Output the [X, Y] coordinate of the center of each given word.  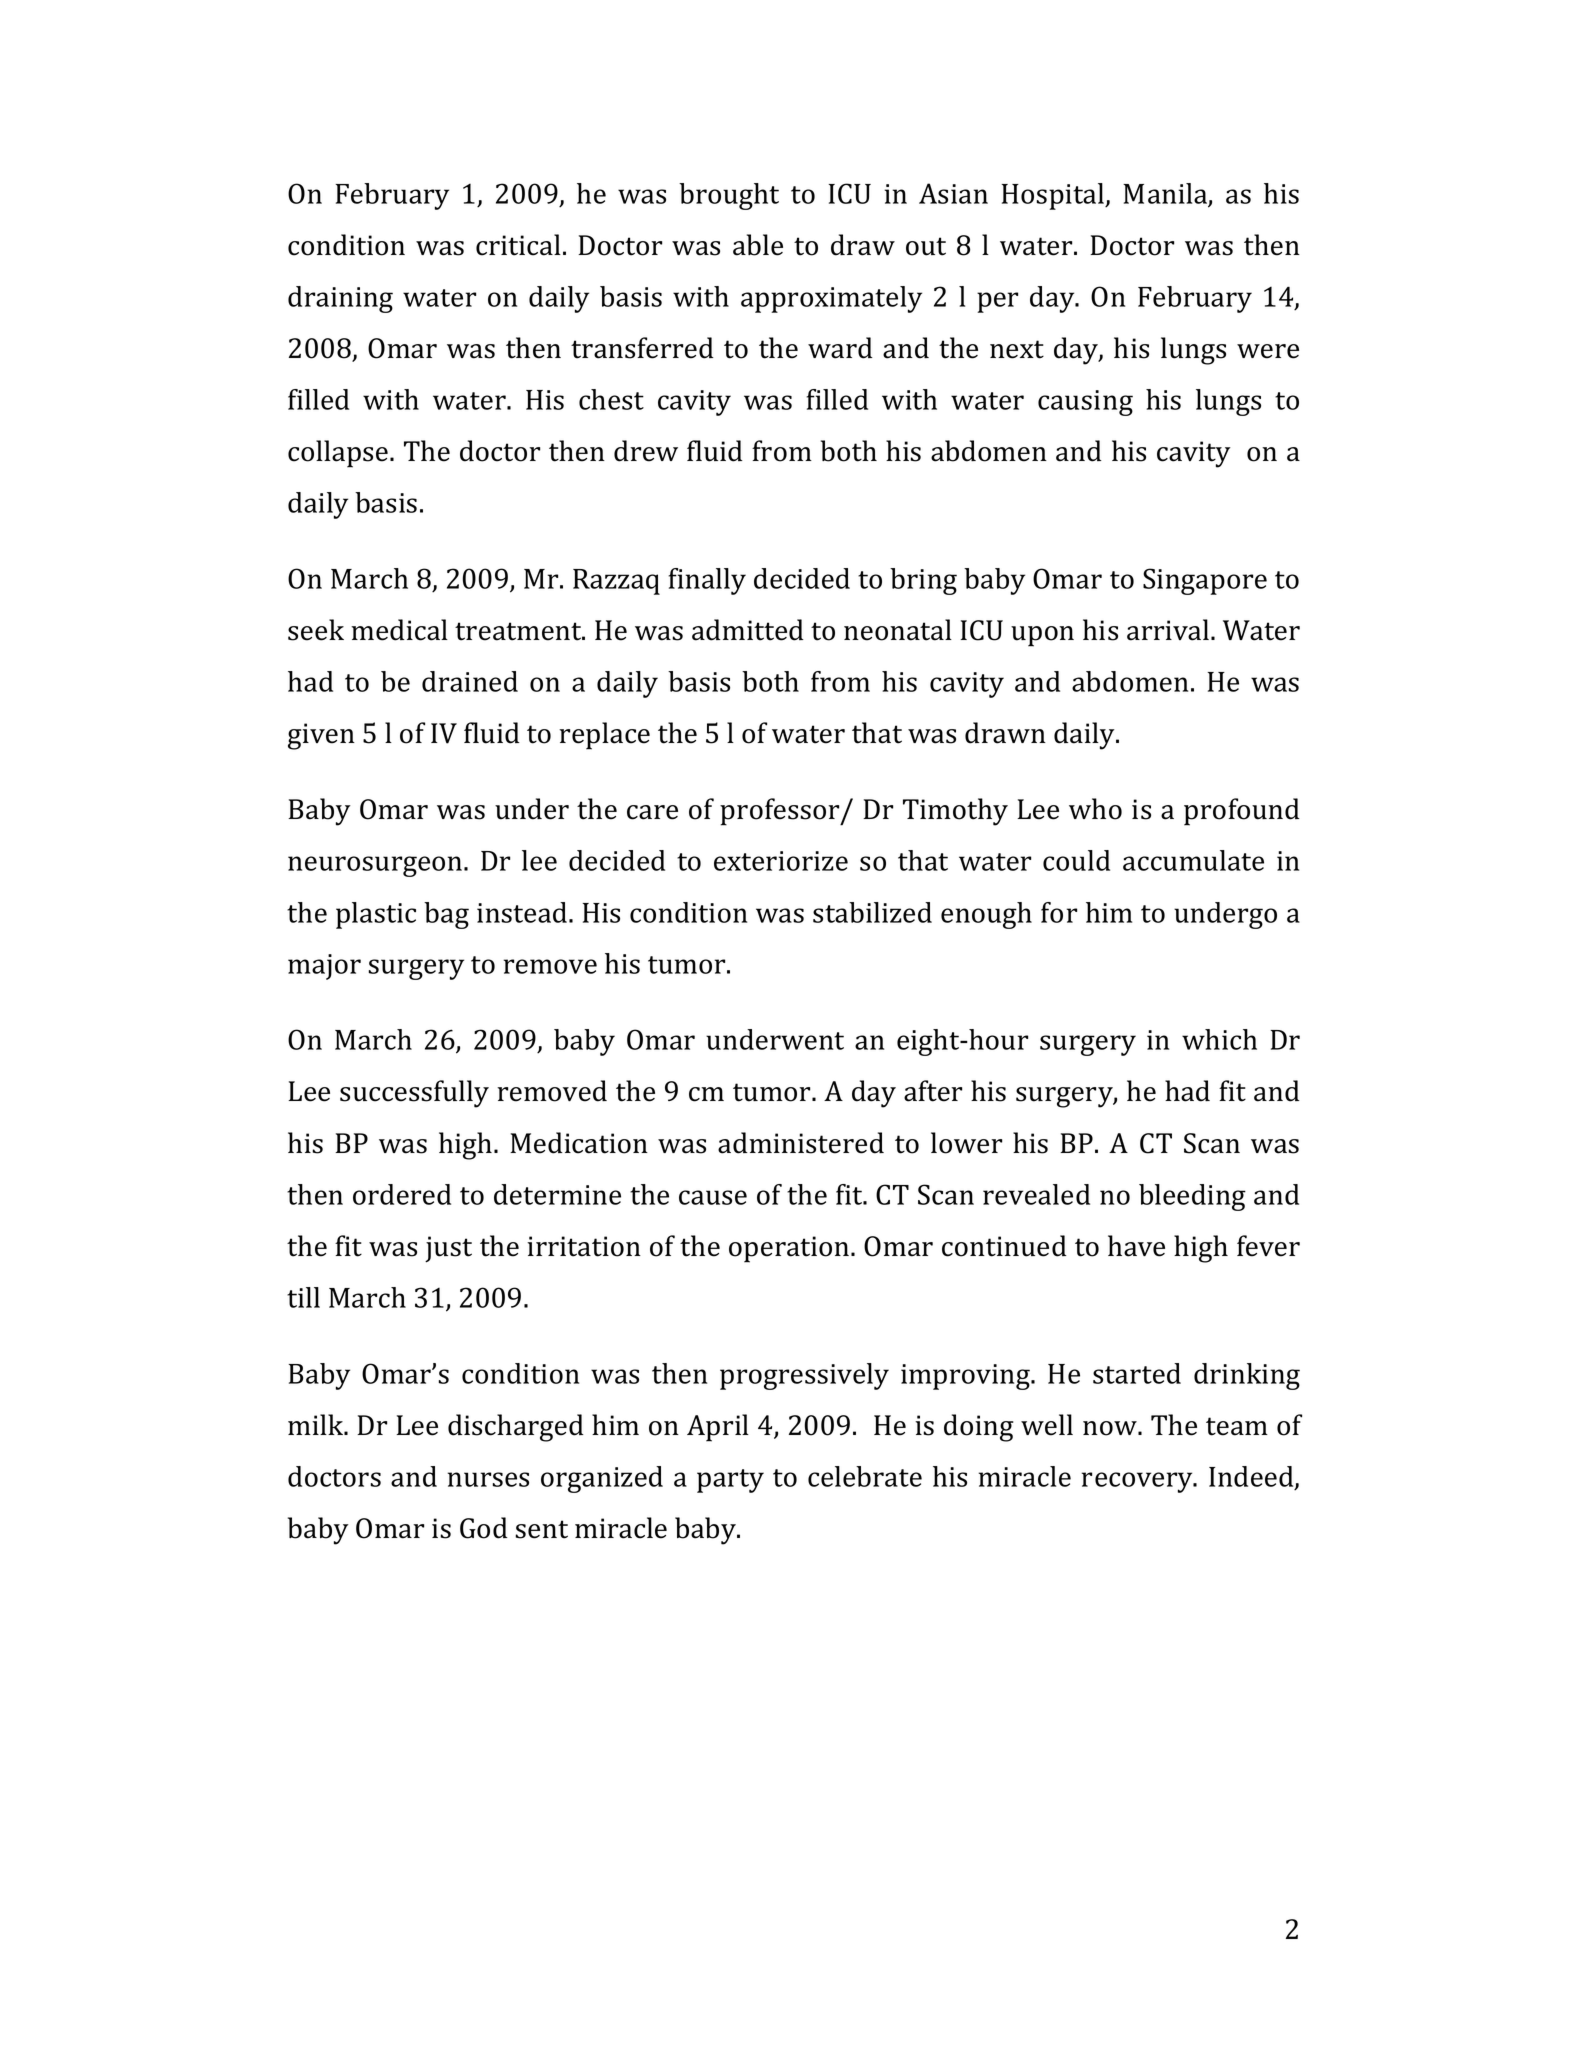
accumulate [1193, 860]
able [758, 245]
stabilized [872, 912]
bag [446, 915]
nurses [488, 1479]
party [730, 1481]
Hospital [1054, 196]
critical [518, 245]
